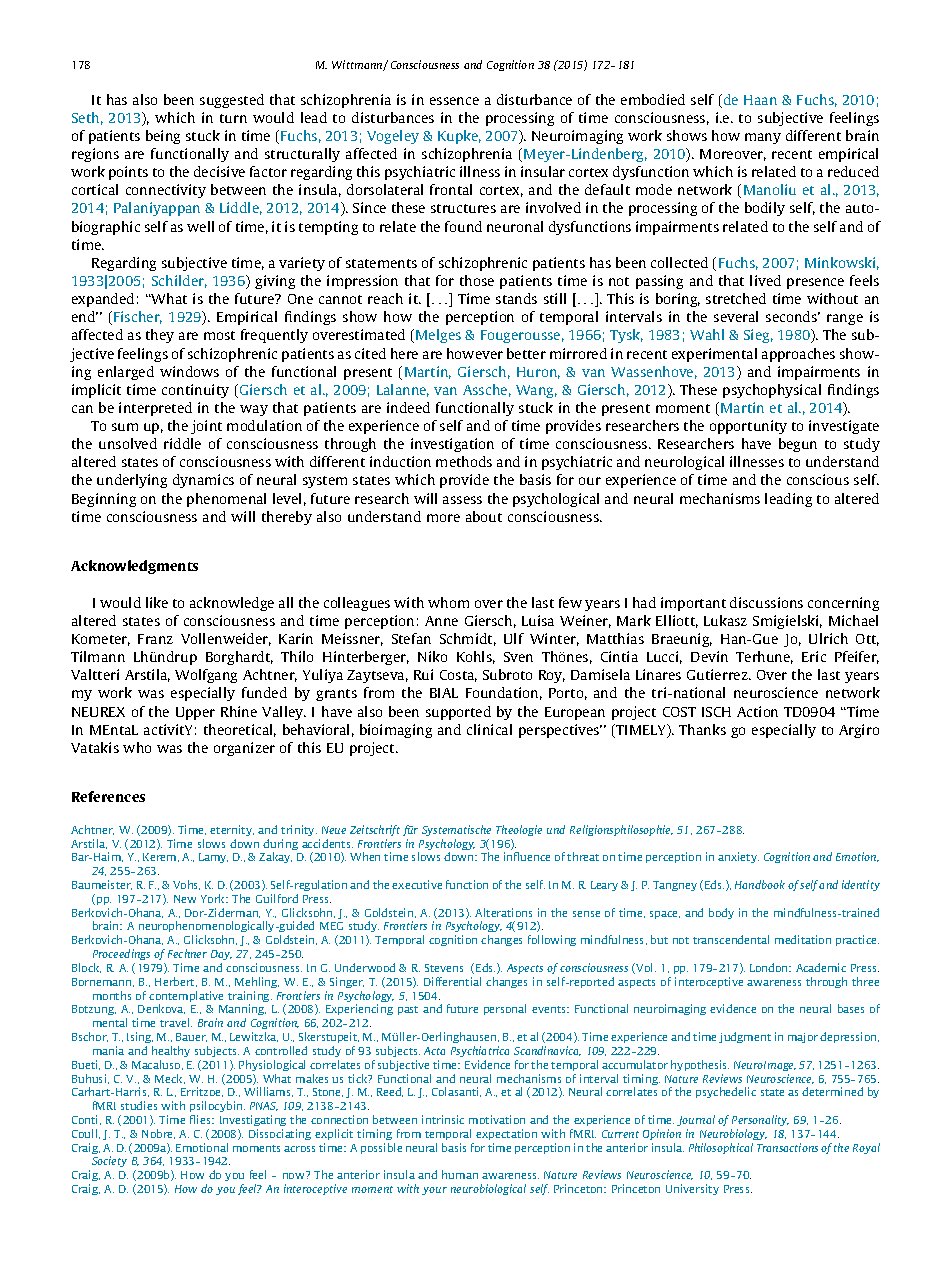 The image size is (944, 1288). What do you see at coordinates (163, 137) in the page?
I see `being` at bounding box center [163, 137].
